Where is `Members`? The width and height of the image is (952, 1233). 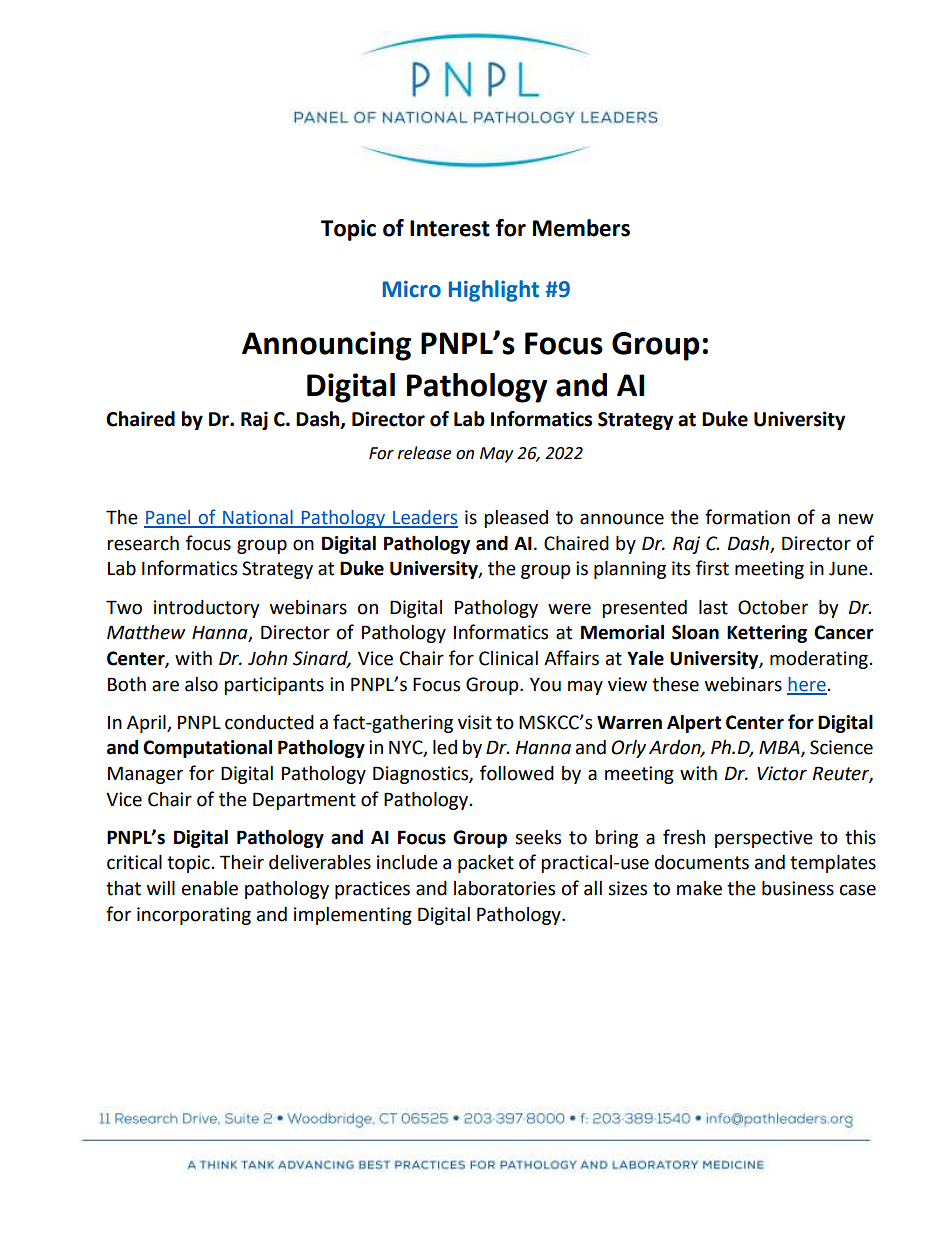 Members is located at coordinates (581, 228).
